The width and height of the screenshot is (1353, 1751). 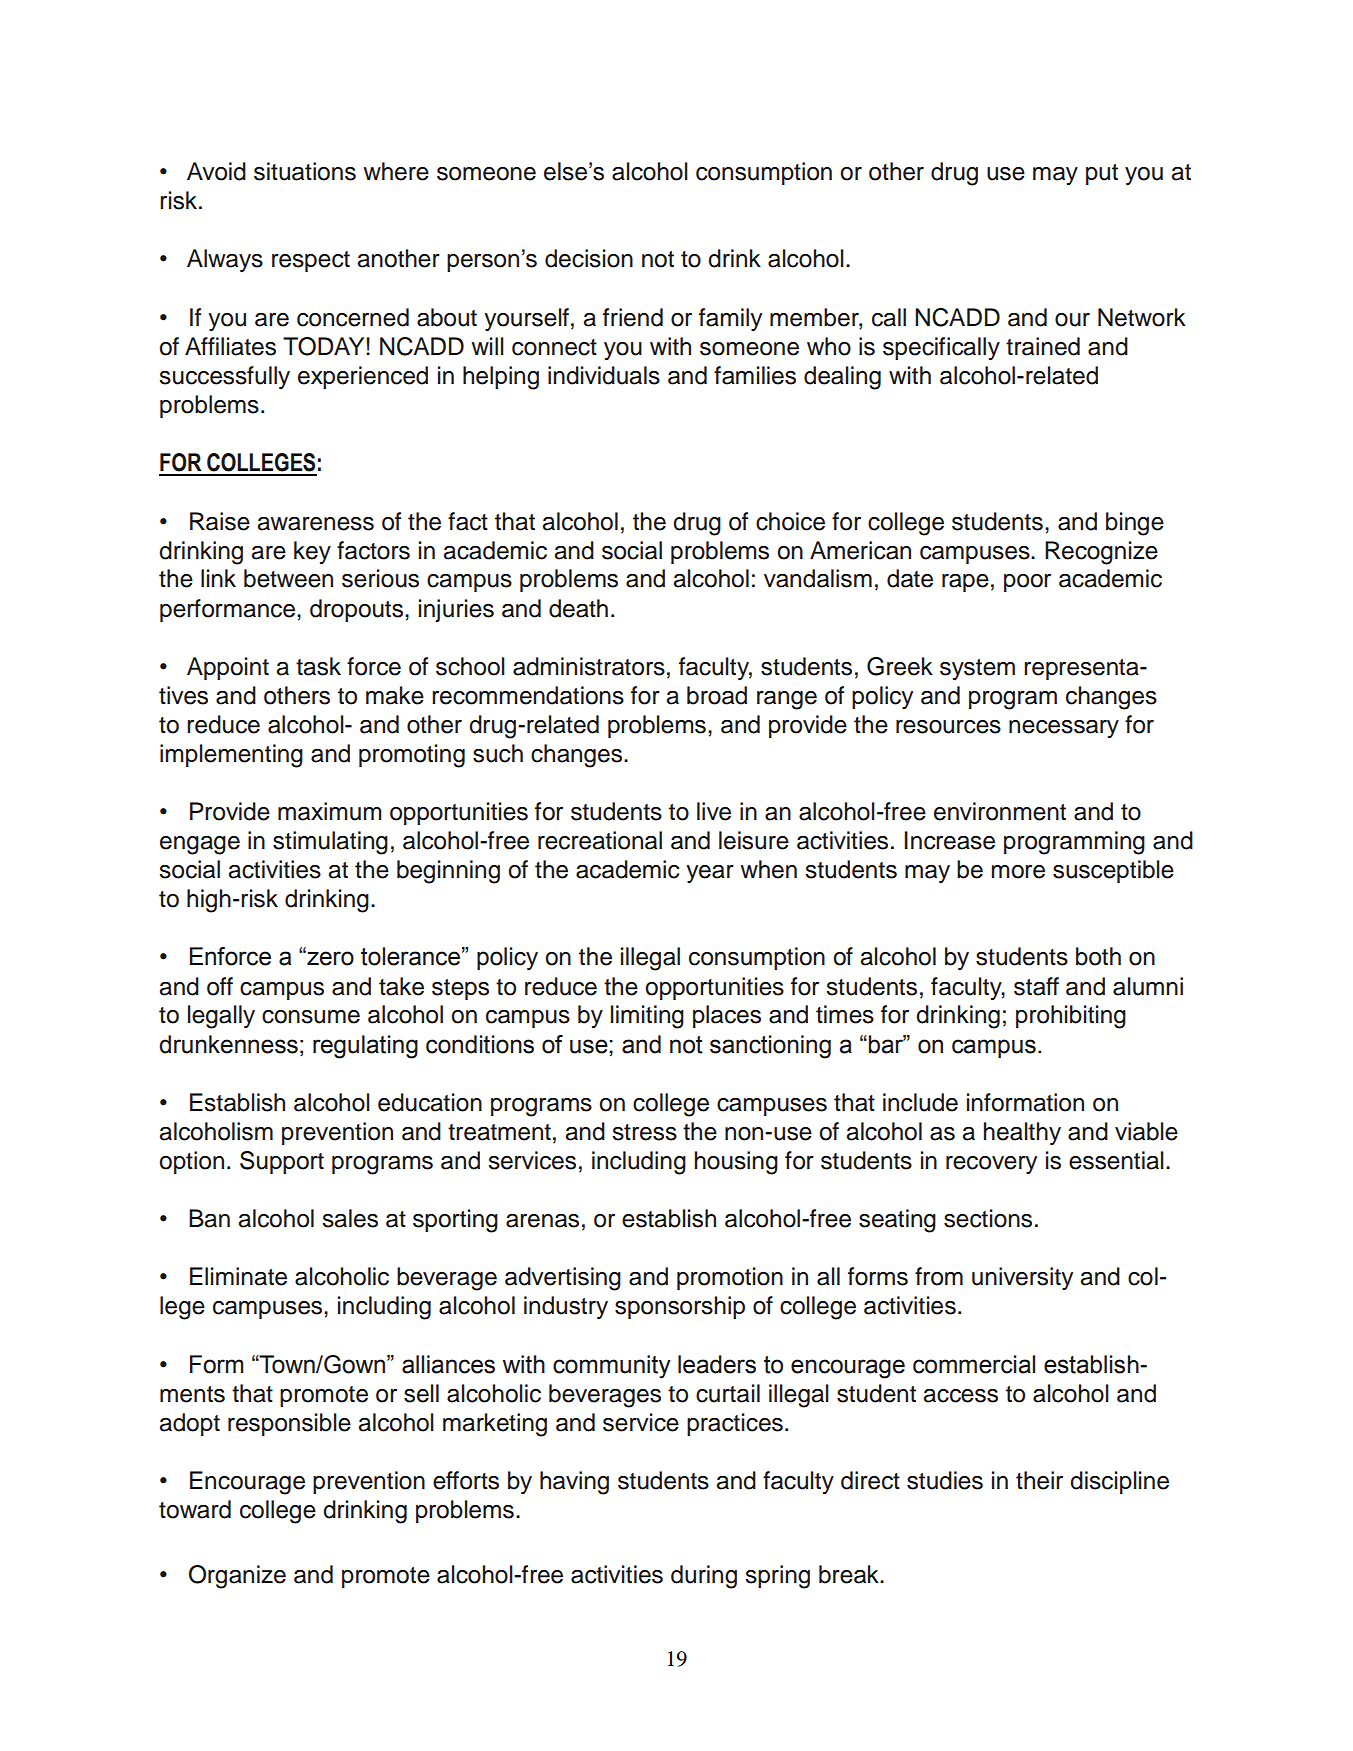 What do you see at coordinates (1102, 174) in the screenshot?
I see `put` at bounding box center [1102, 174].
